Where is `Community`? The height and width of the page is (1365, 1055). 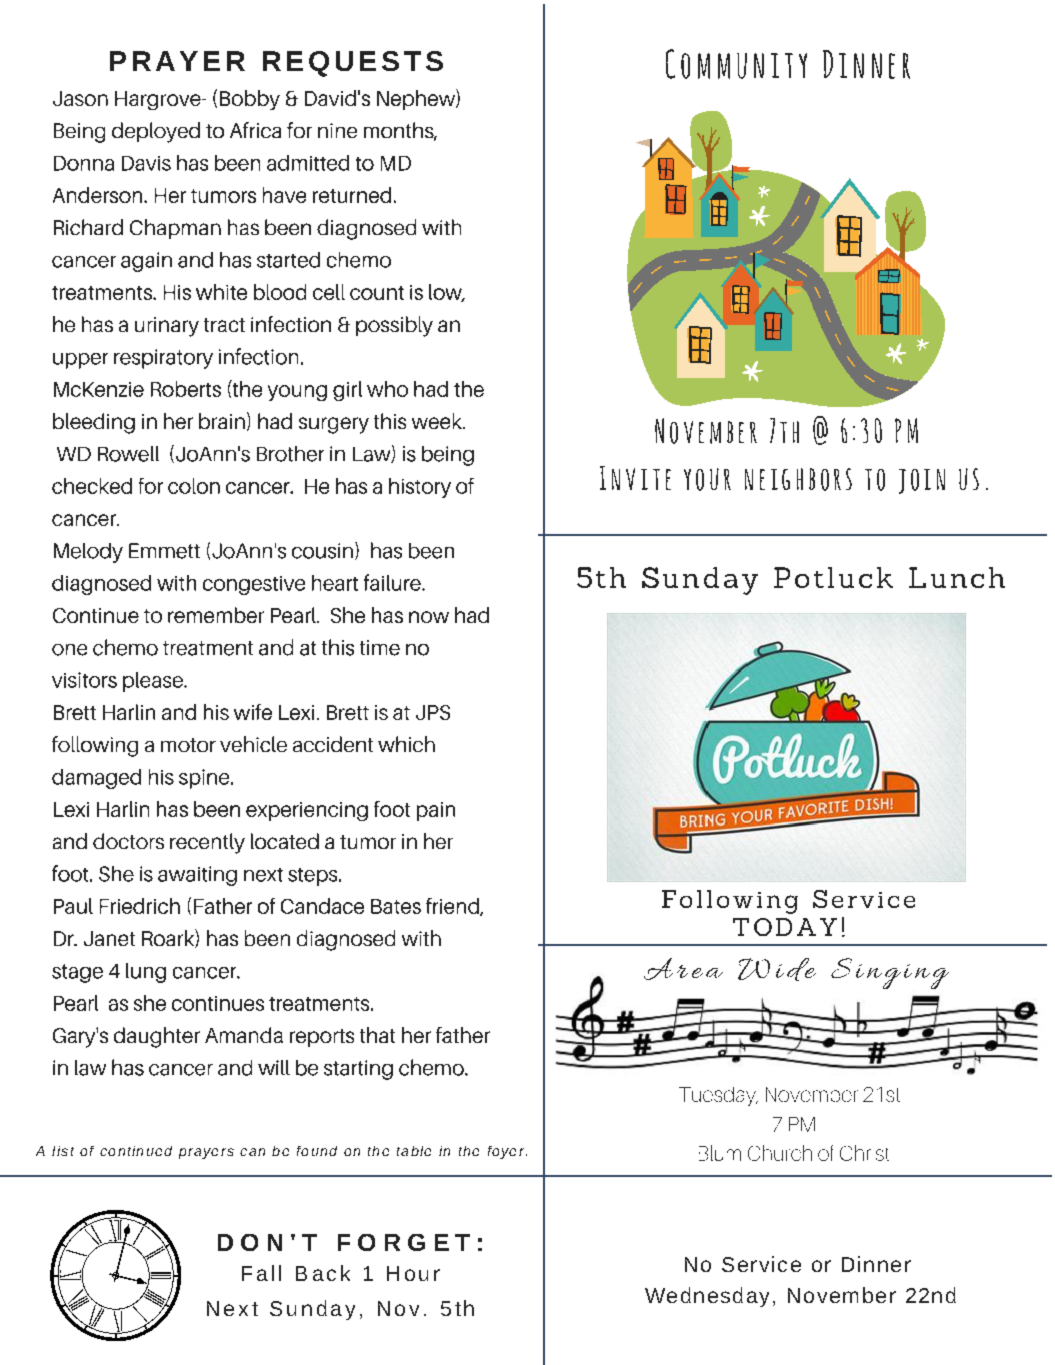
Community is located at coordinates (736, 64).
